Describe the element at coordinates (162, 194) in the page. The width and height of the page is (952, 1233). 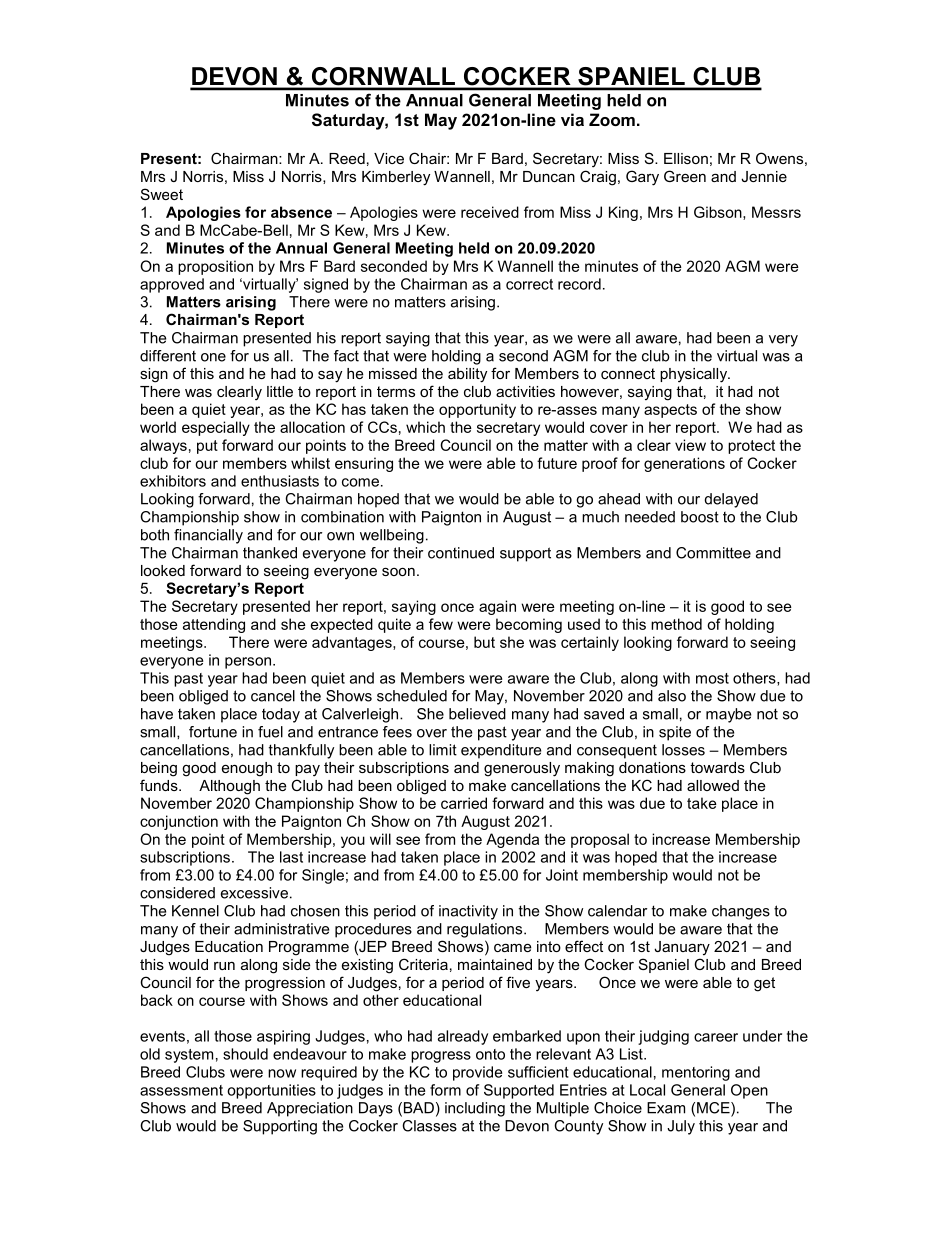
I see `Sweet` at that location.
